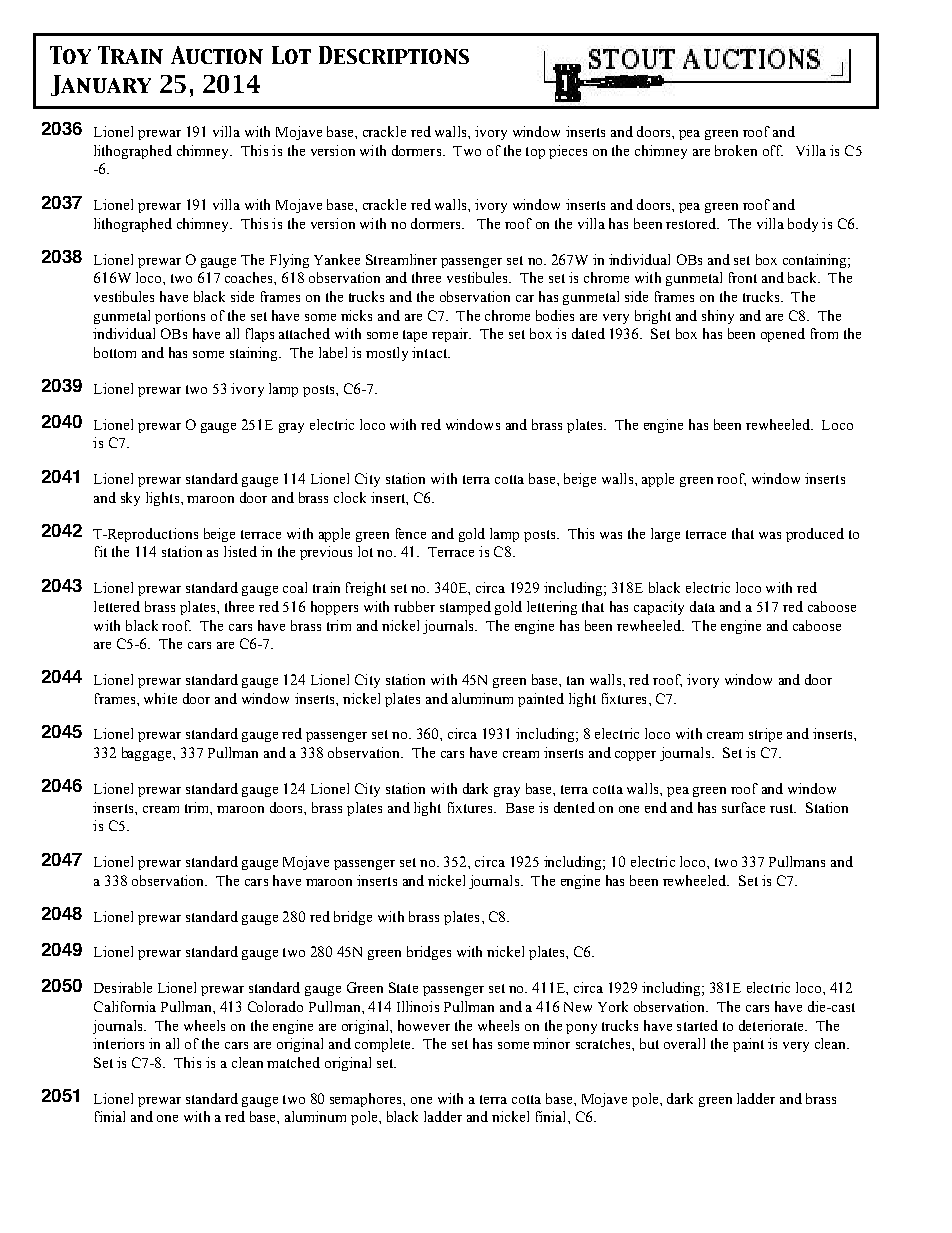 The image size is (952, 1233). Describe the element at coordinates (117, 606) in the screenshot. I see `lettered` at that location.
